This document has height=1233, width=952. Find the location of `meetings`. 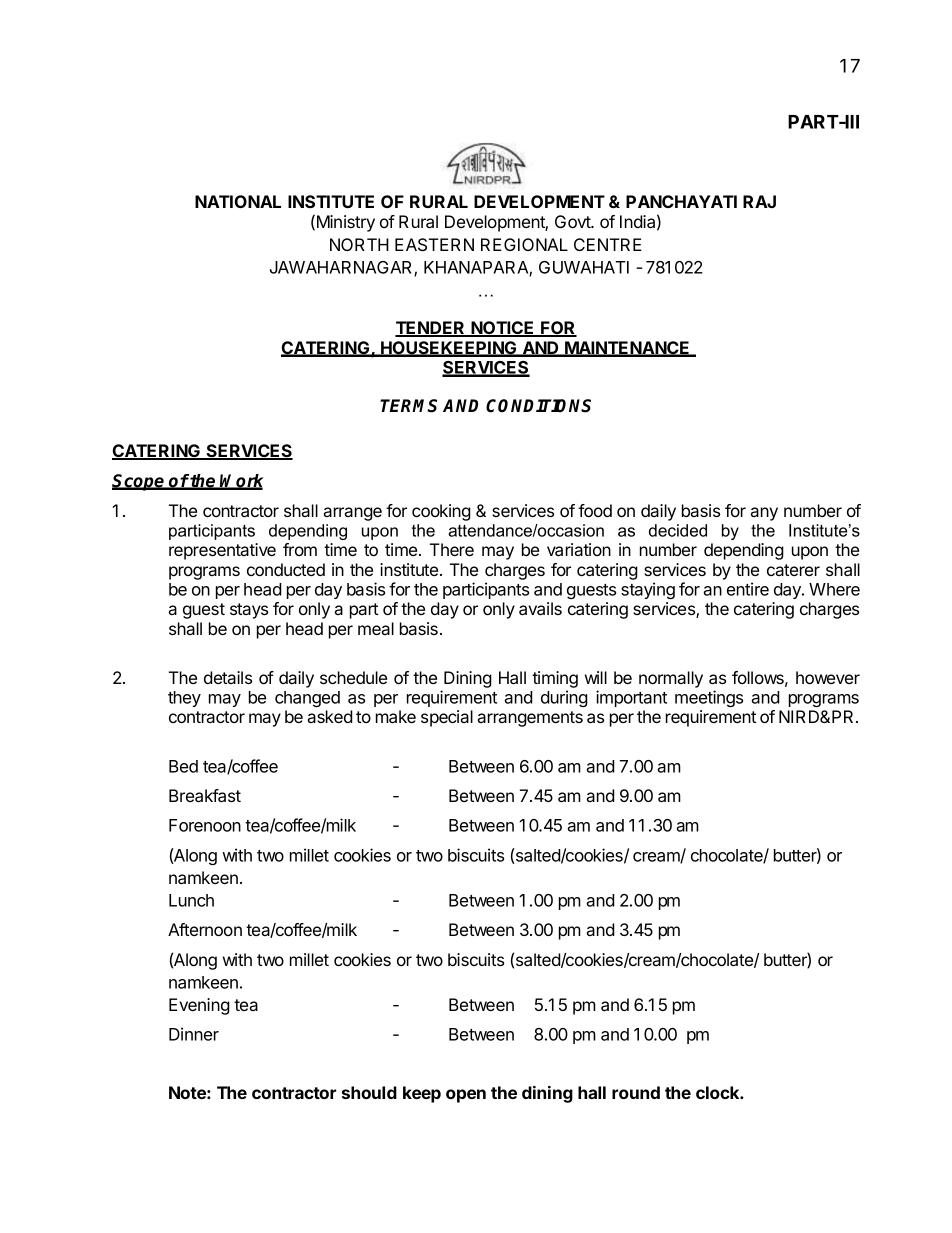

meetings is located at coordinates (709, 698).
